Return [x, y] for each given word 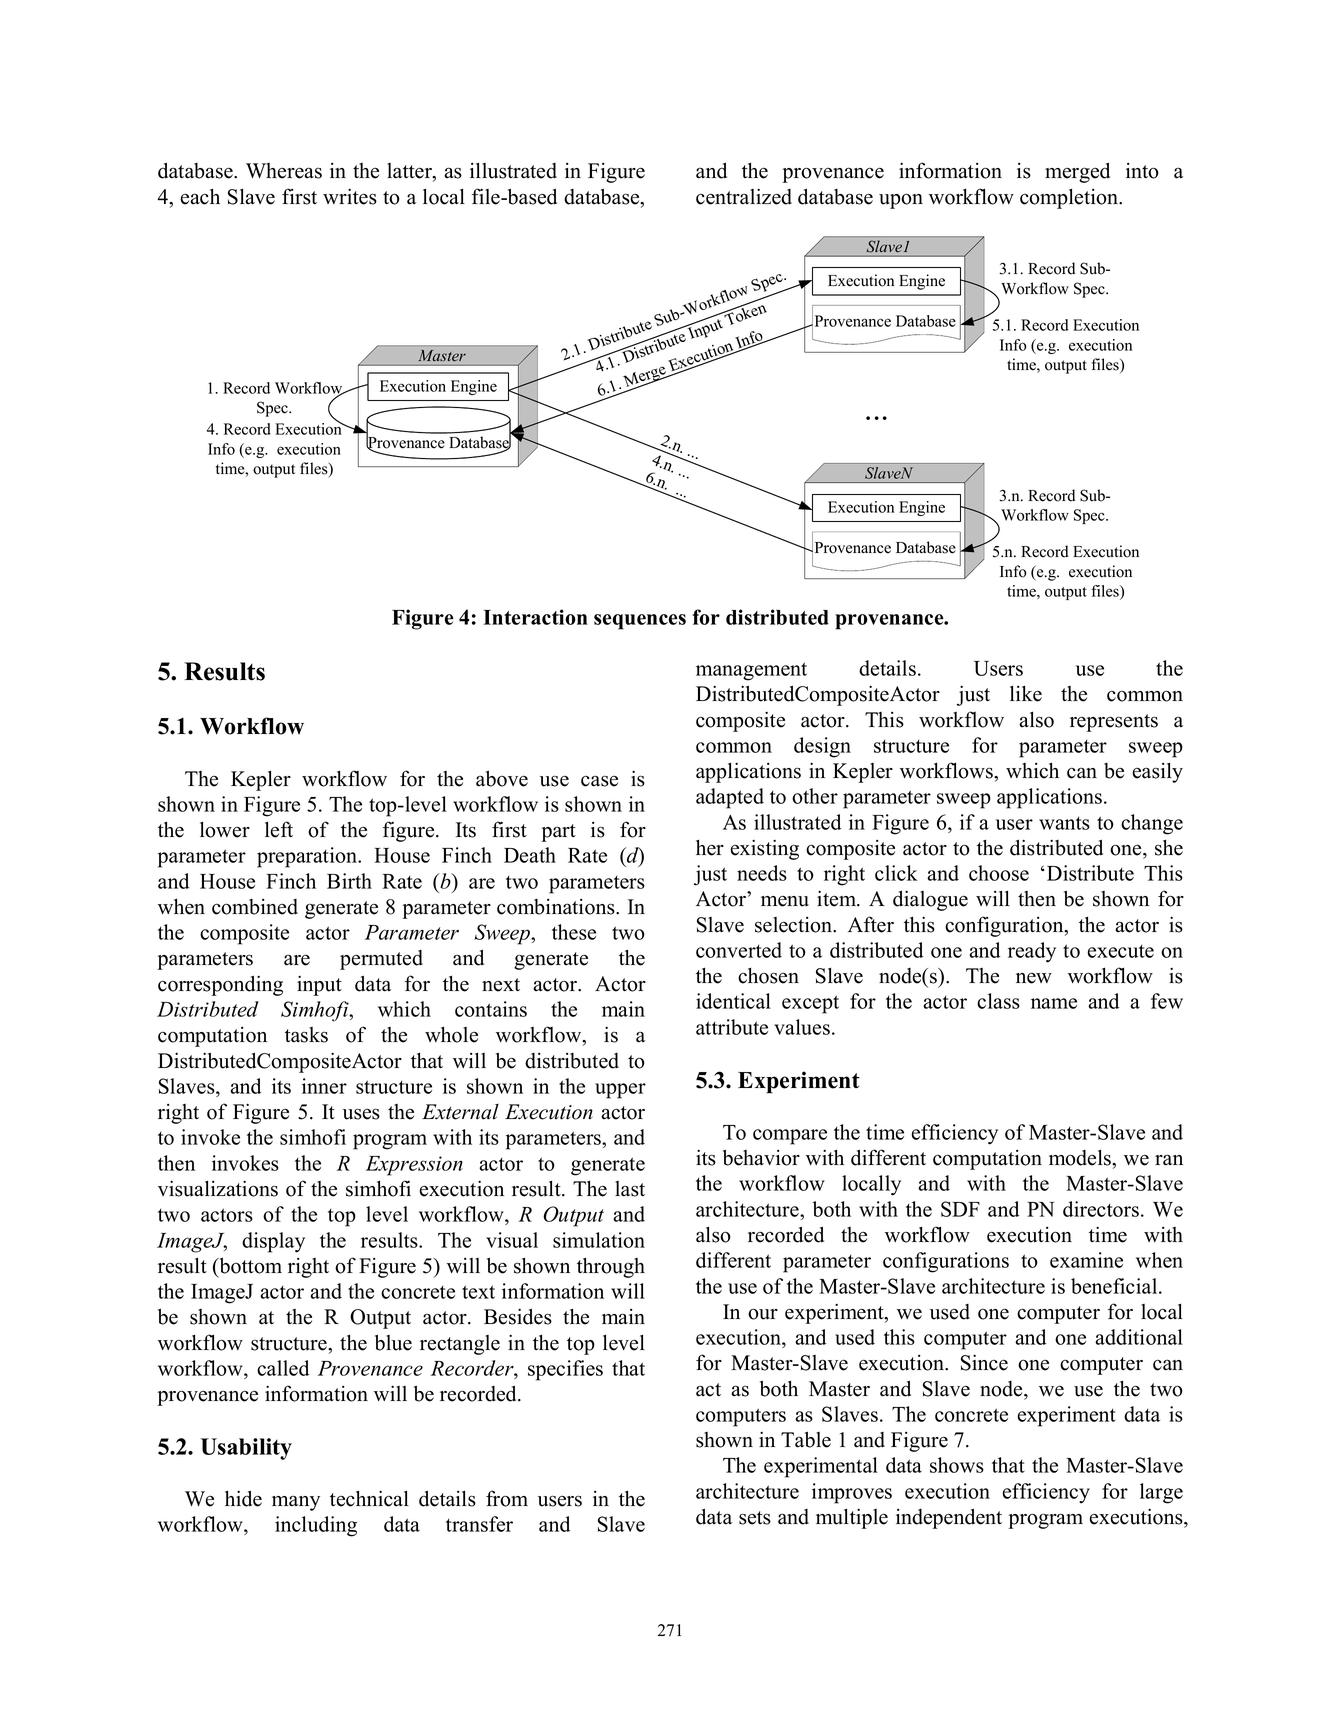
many [296, 1503]
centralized [744, 196]
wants [1064, 823]
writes [350, 196]
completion [1070, 198]
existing [765, 849]
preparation [308, 857]
